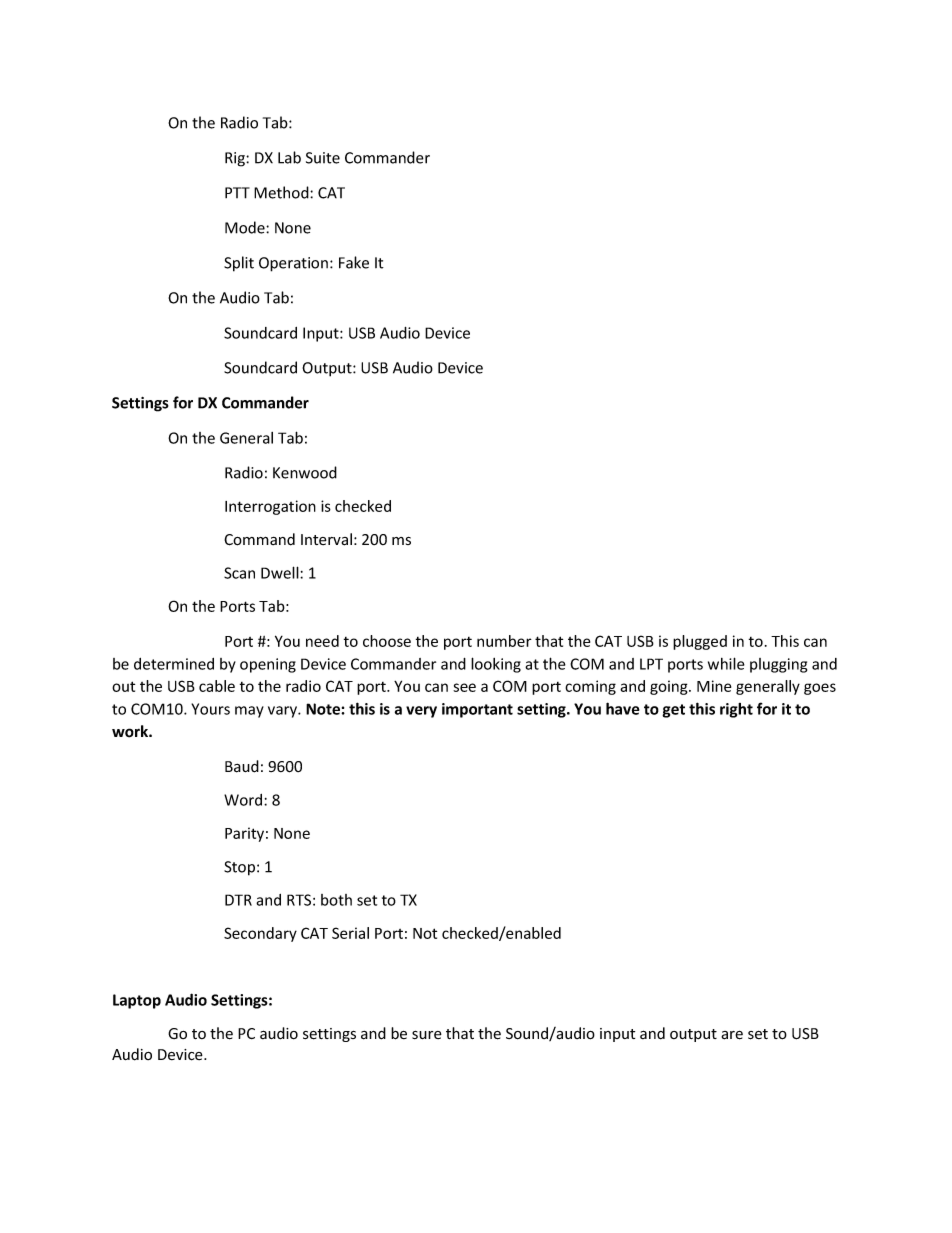 The height and width of the image is (1233, 952). Describe the element at coordinates (323, 158) in the image. I see `Suite` at that location.
